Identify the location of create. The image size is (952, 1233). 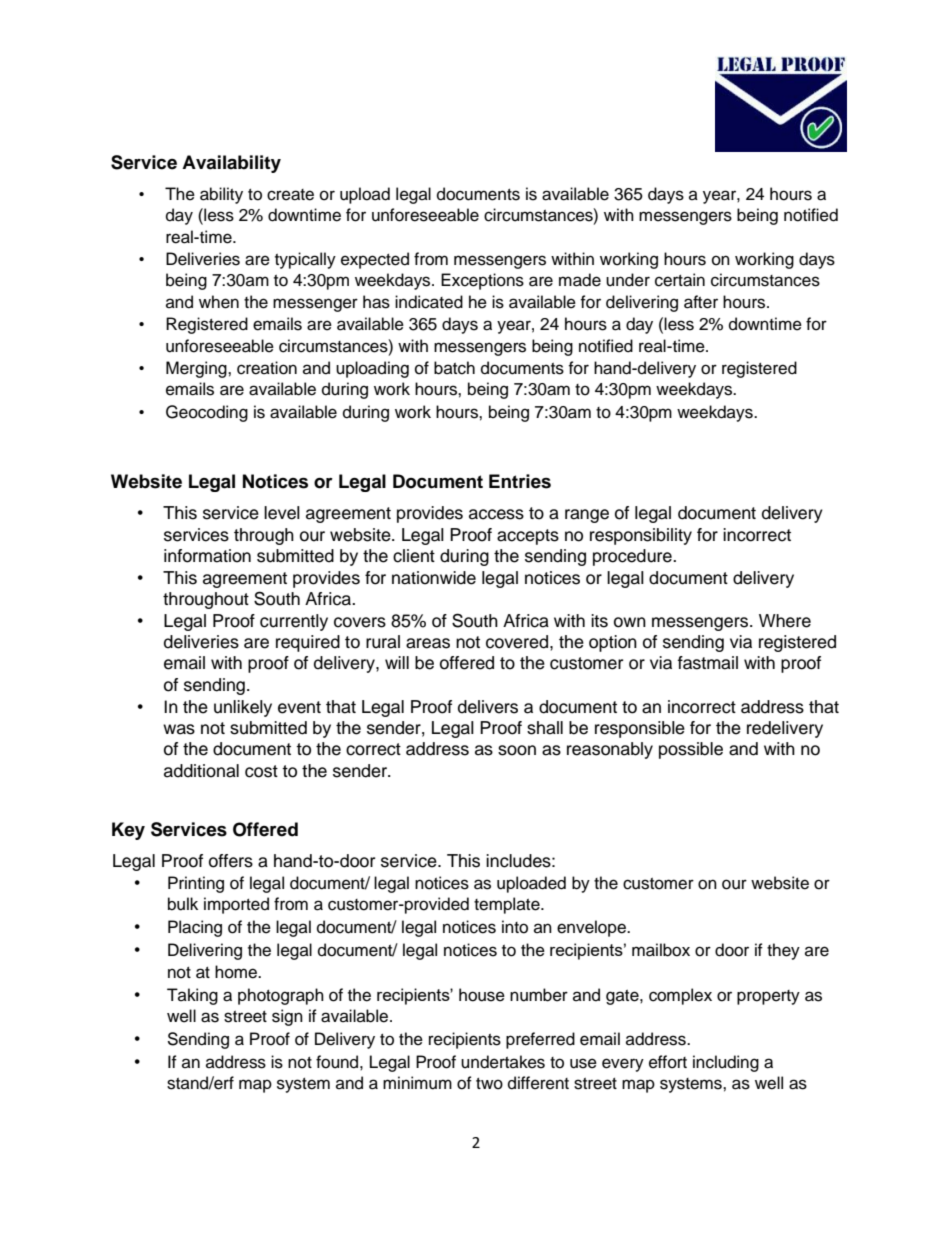
(290, 195).
